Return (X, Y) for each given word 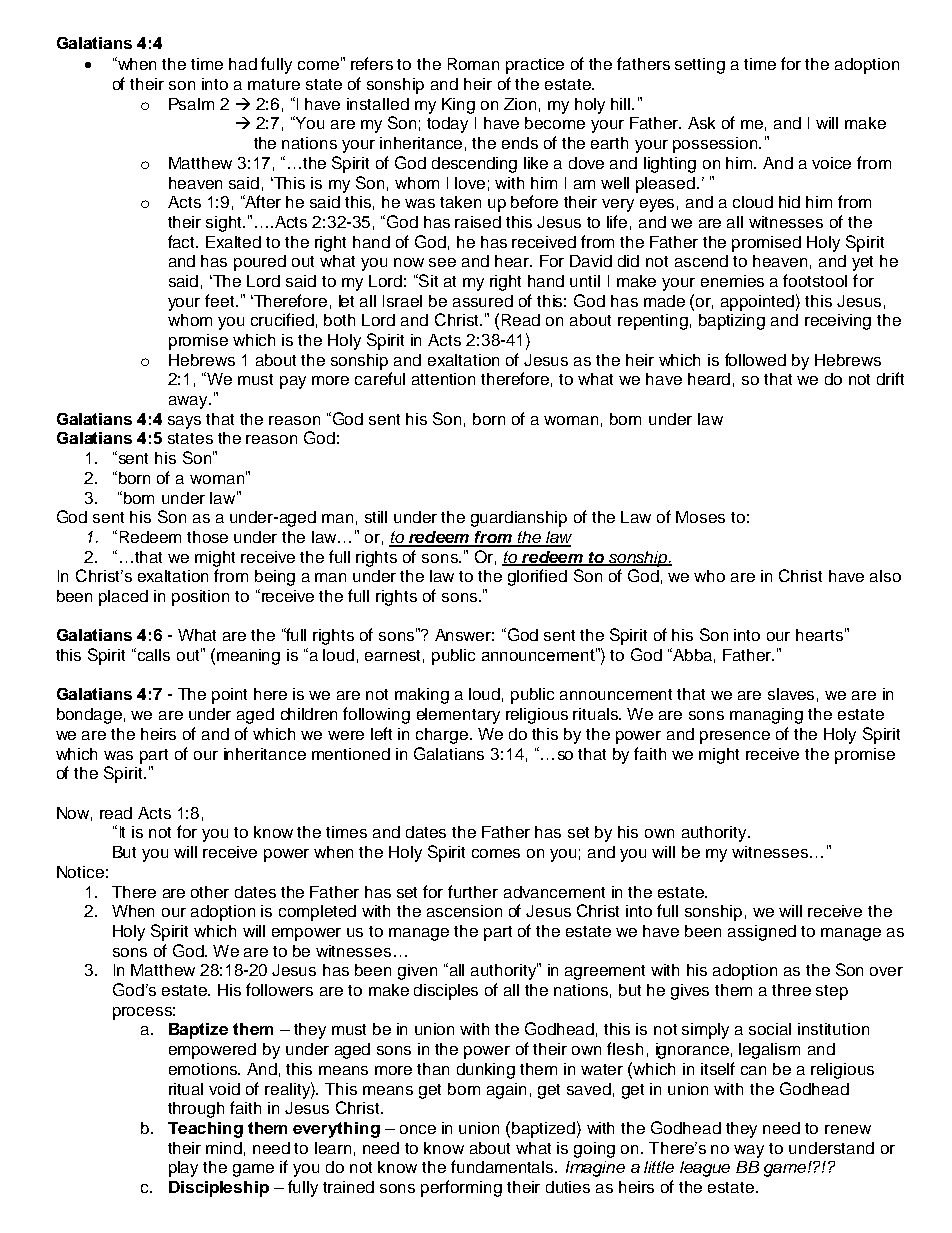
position (200, 598)
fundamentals (503, 1166)
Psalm (191, 104)
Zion (520, 104)
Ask (701, 123)
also (885, 576)
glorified (537, 577)
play (183, 1169)
